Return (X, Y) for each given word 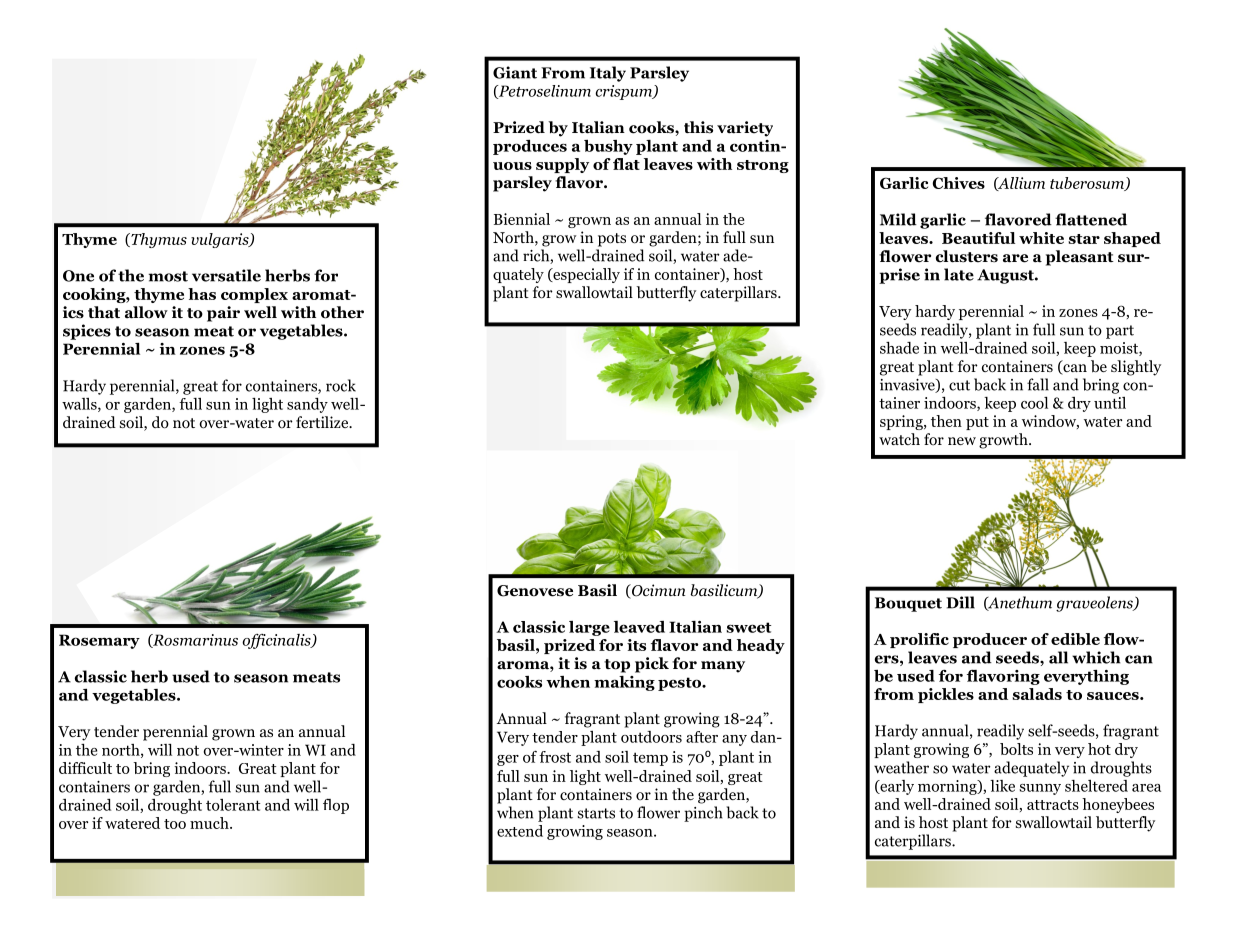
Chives (958, 183)
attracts (1053, 805)
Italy (608, 74)
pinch (703, 814)
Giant (515, 72)
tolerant (233, 805)
